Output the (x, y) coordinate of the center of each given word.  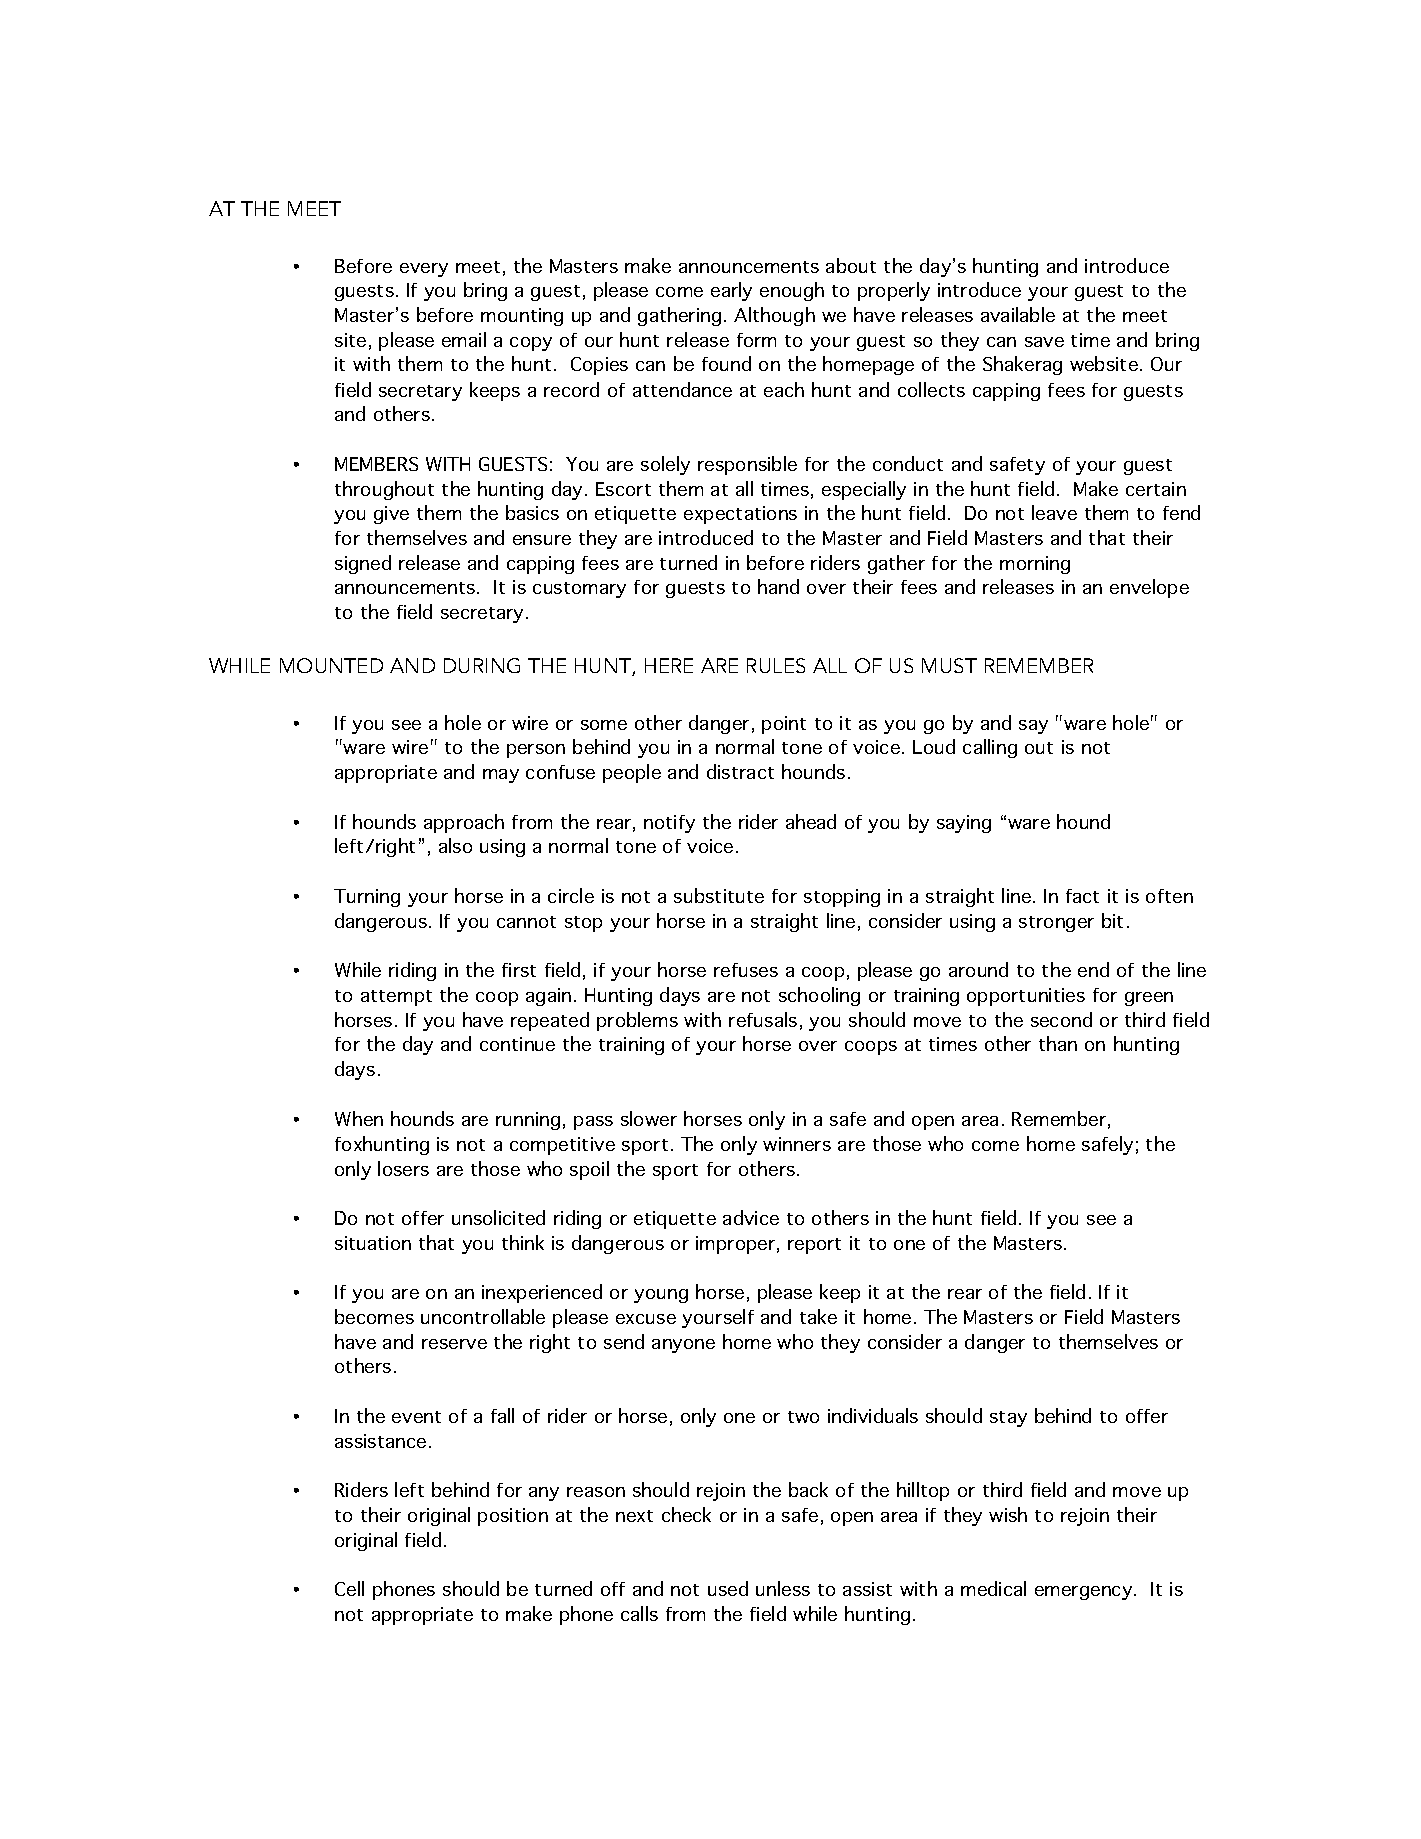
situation (373, 1243)
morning (1035, 565)
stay (1008, 1419)
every (424, 270)
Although (774, 316)
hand (778, 586)
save (1044, 342)
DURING (482, 665)
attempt (396, 998)
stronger (1056, 924)
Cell (349, 1588)
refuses (746, 970)
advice (751, 1217)
